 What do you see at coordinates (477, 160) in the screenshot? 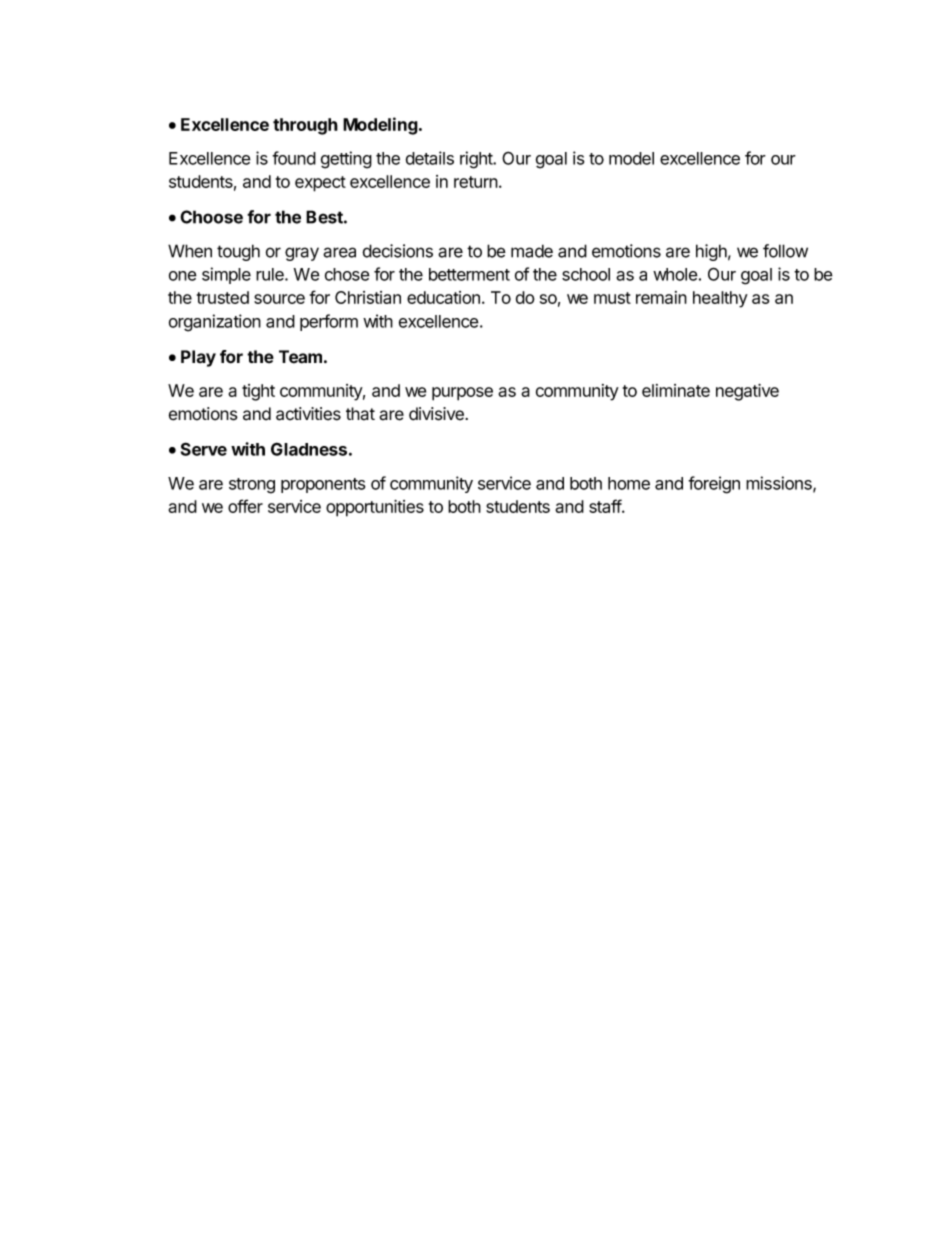
I see `right` at bounding box center [477, 160].
